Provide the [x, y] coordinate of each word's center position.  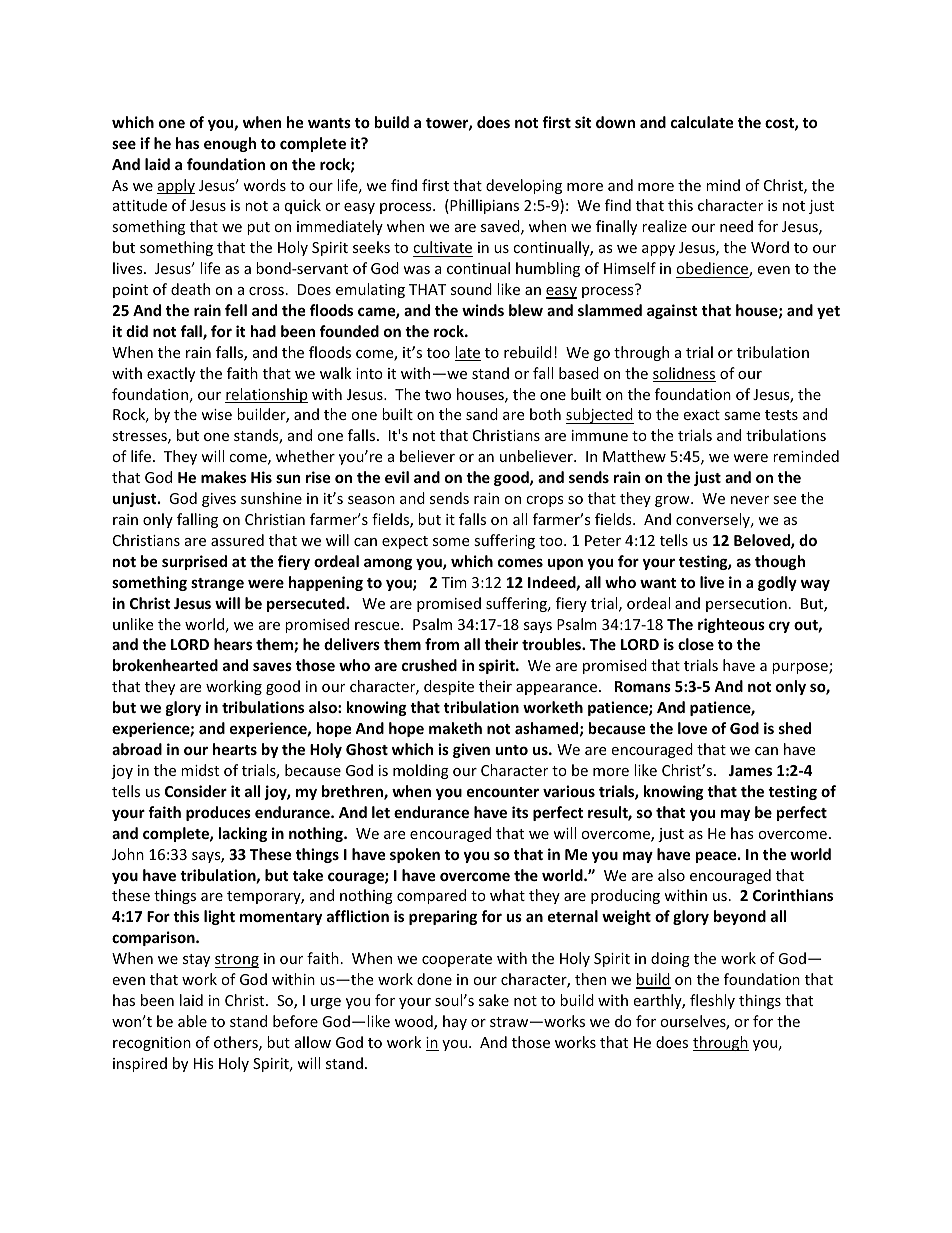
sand [482, 414]
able [192, 1021]
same [742, 416]
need [736, 226]
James [750, 770]
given [471, 750]
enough [230, 144]
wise [216, 414]
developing [524, 186]
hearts [235, 749]
